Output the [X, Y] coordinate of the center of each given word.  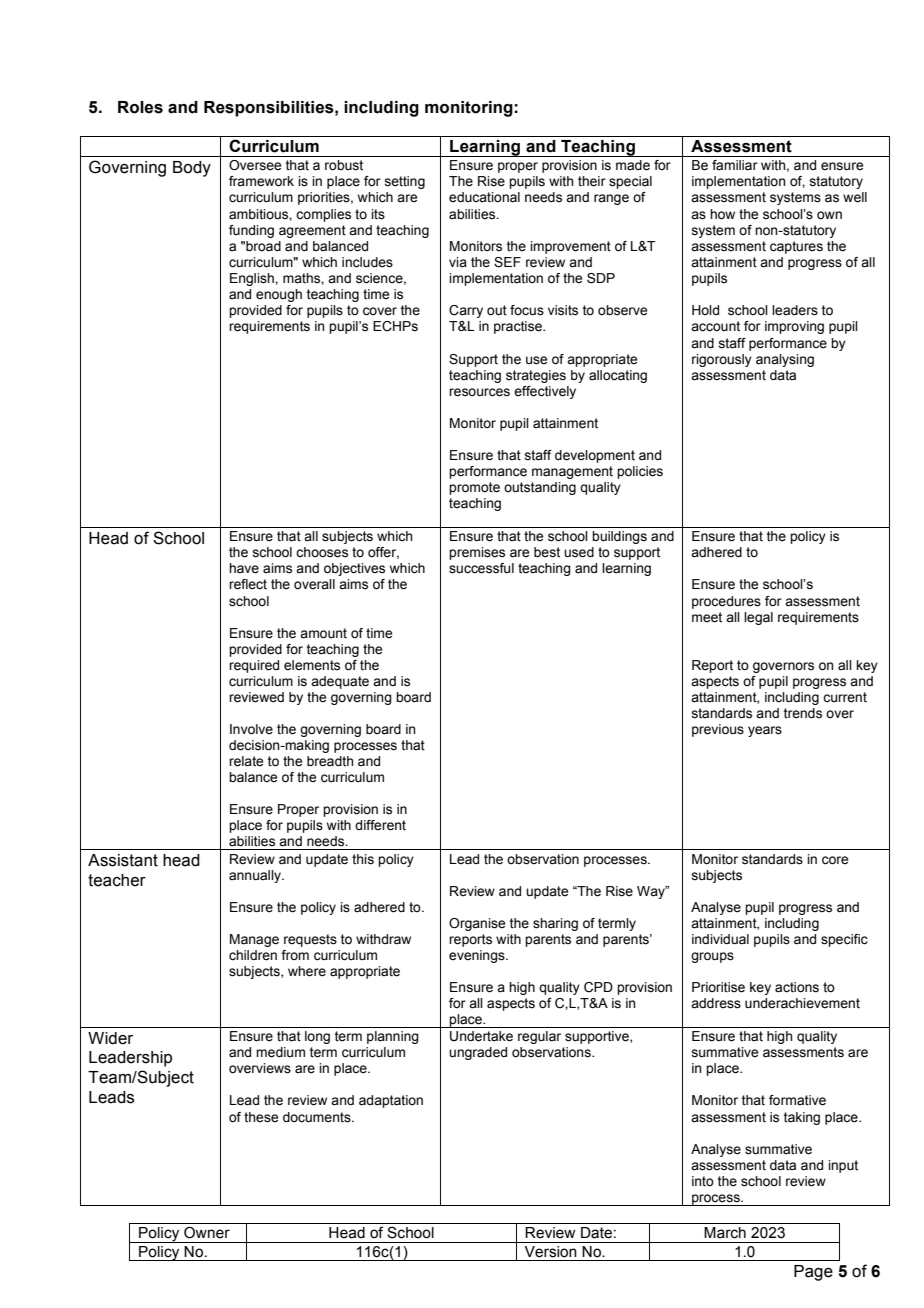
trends [803, 713]
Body [192, 169]
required [254, 666]
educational [484, 197]
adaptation [391, 1101]
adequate [340, 682]
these [261, 1117]
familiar [735, 165]
